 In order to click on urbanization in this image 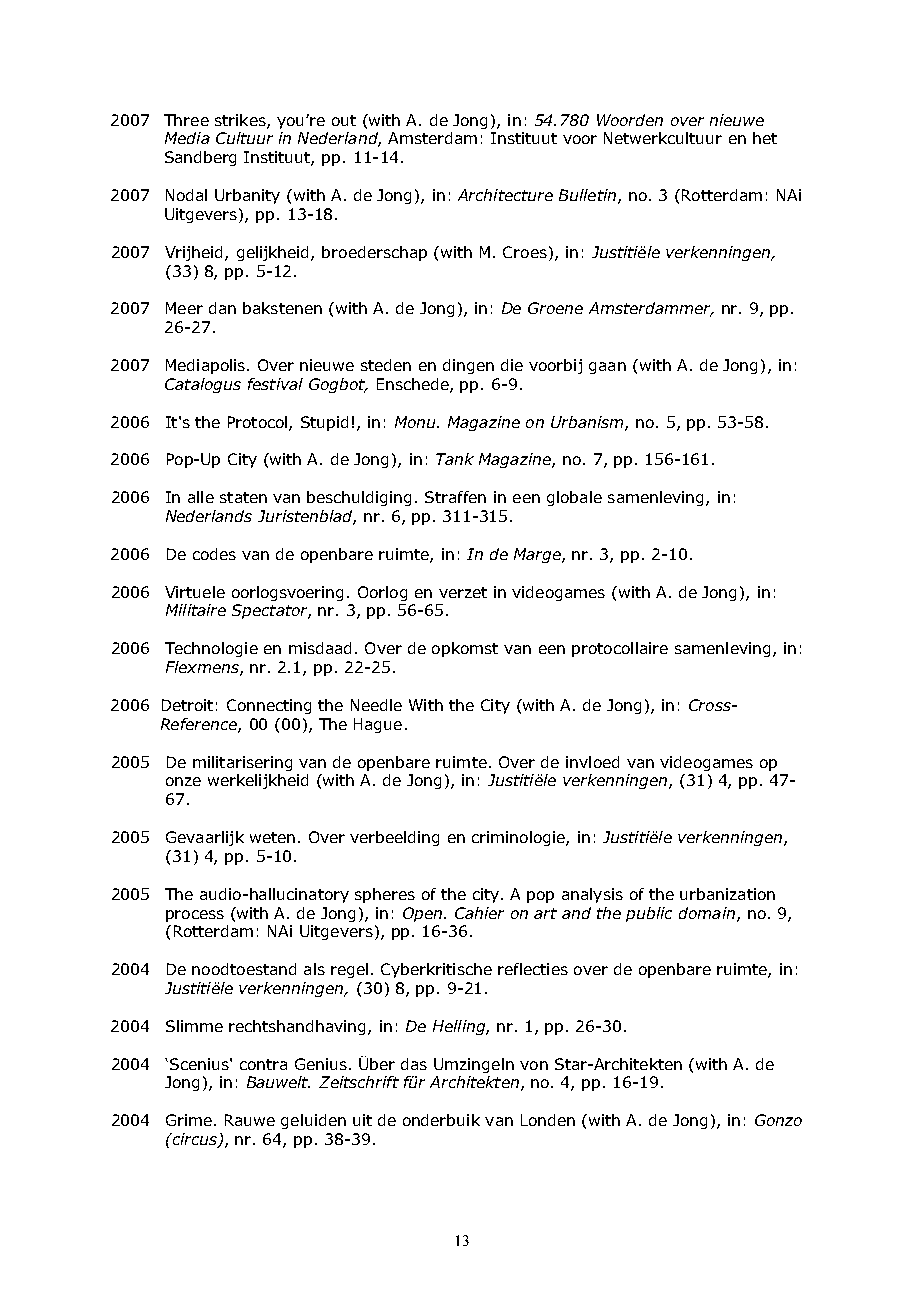, I will do `click(727, 894)`.
